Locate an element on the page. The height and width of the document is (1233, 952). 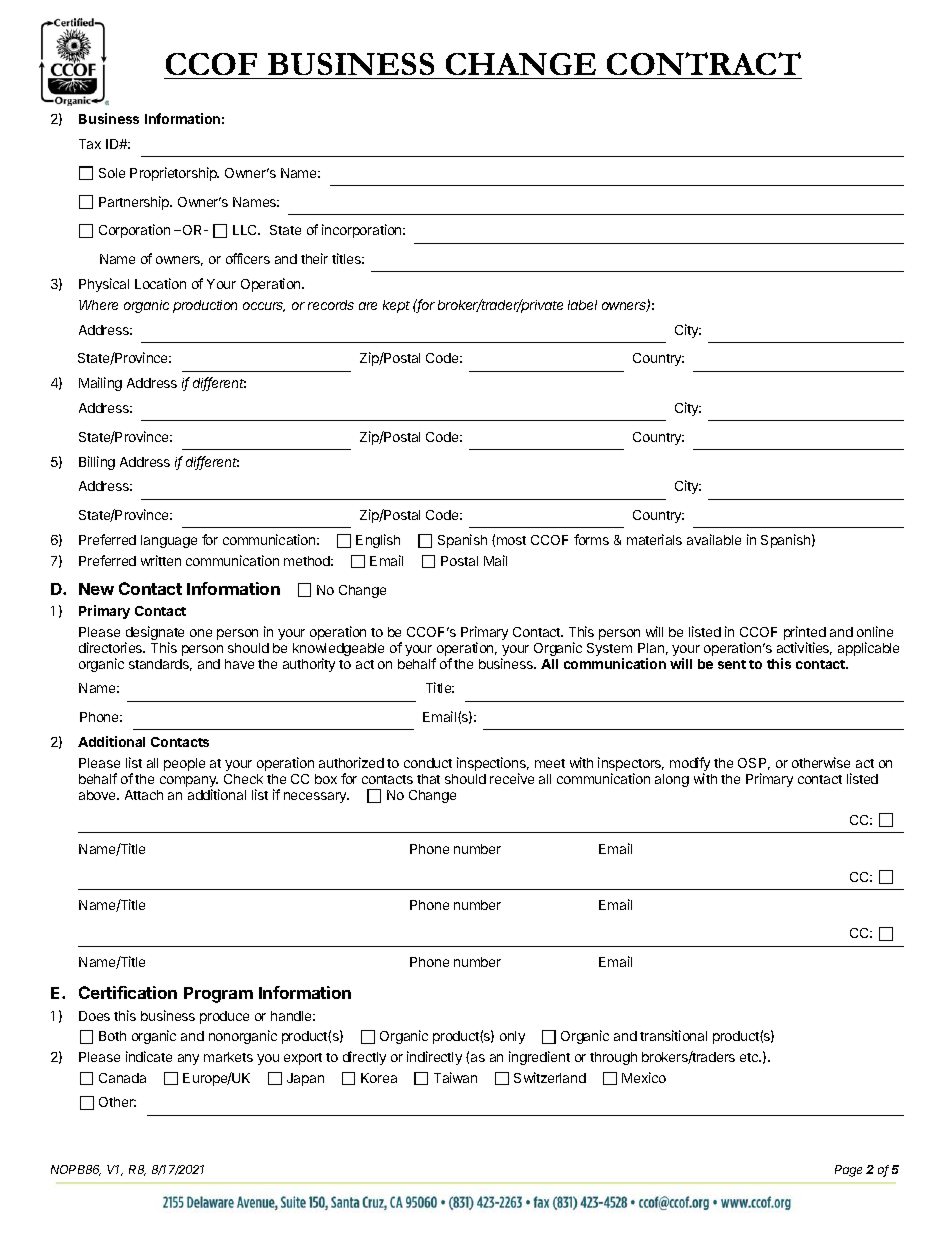
modify is located at coordinates (690, 765).
